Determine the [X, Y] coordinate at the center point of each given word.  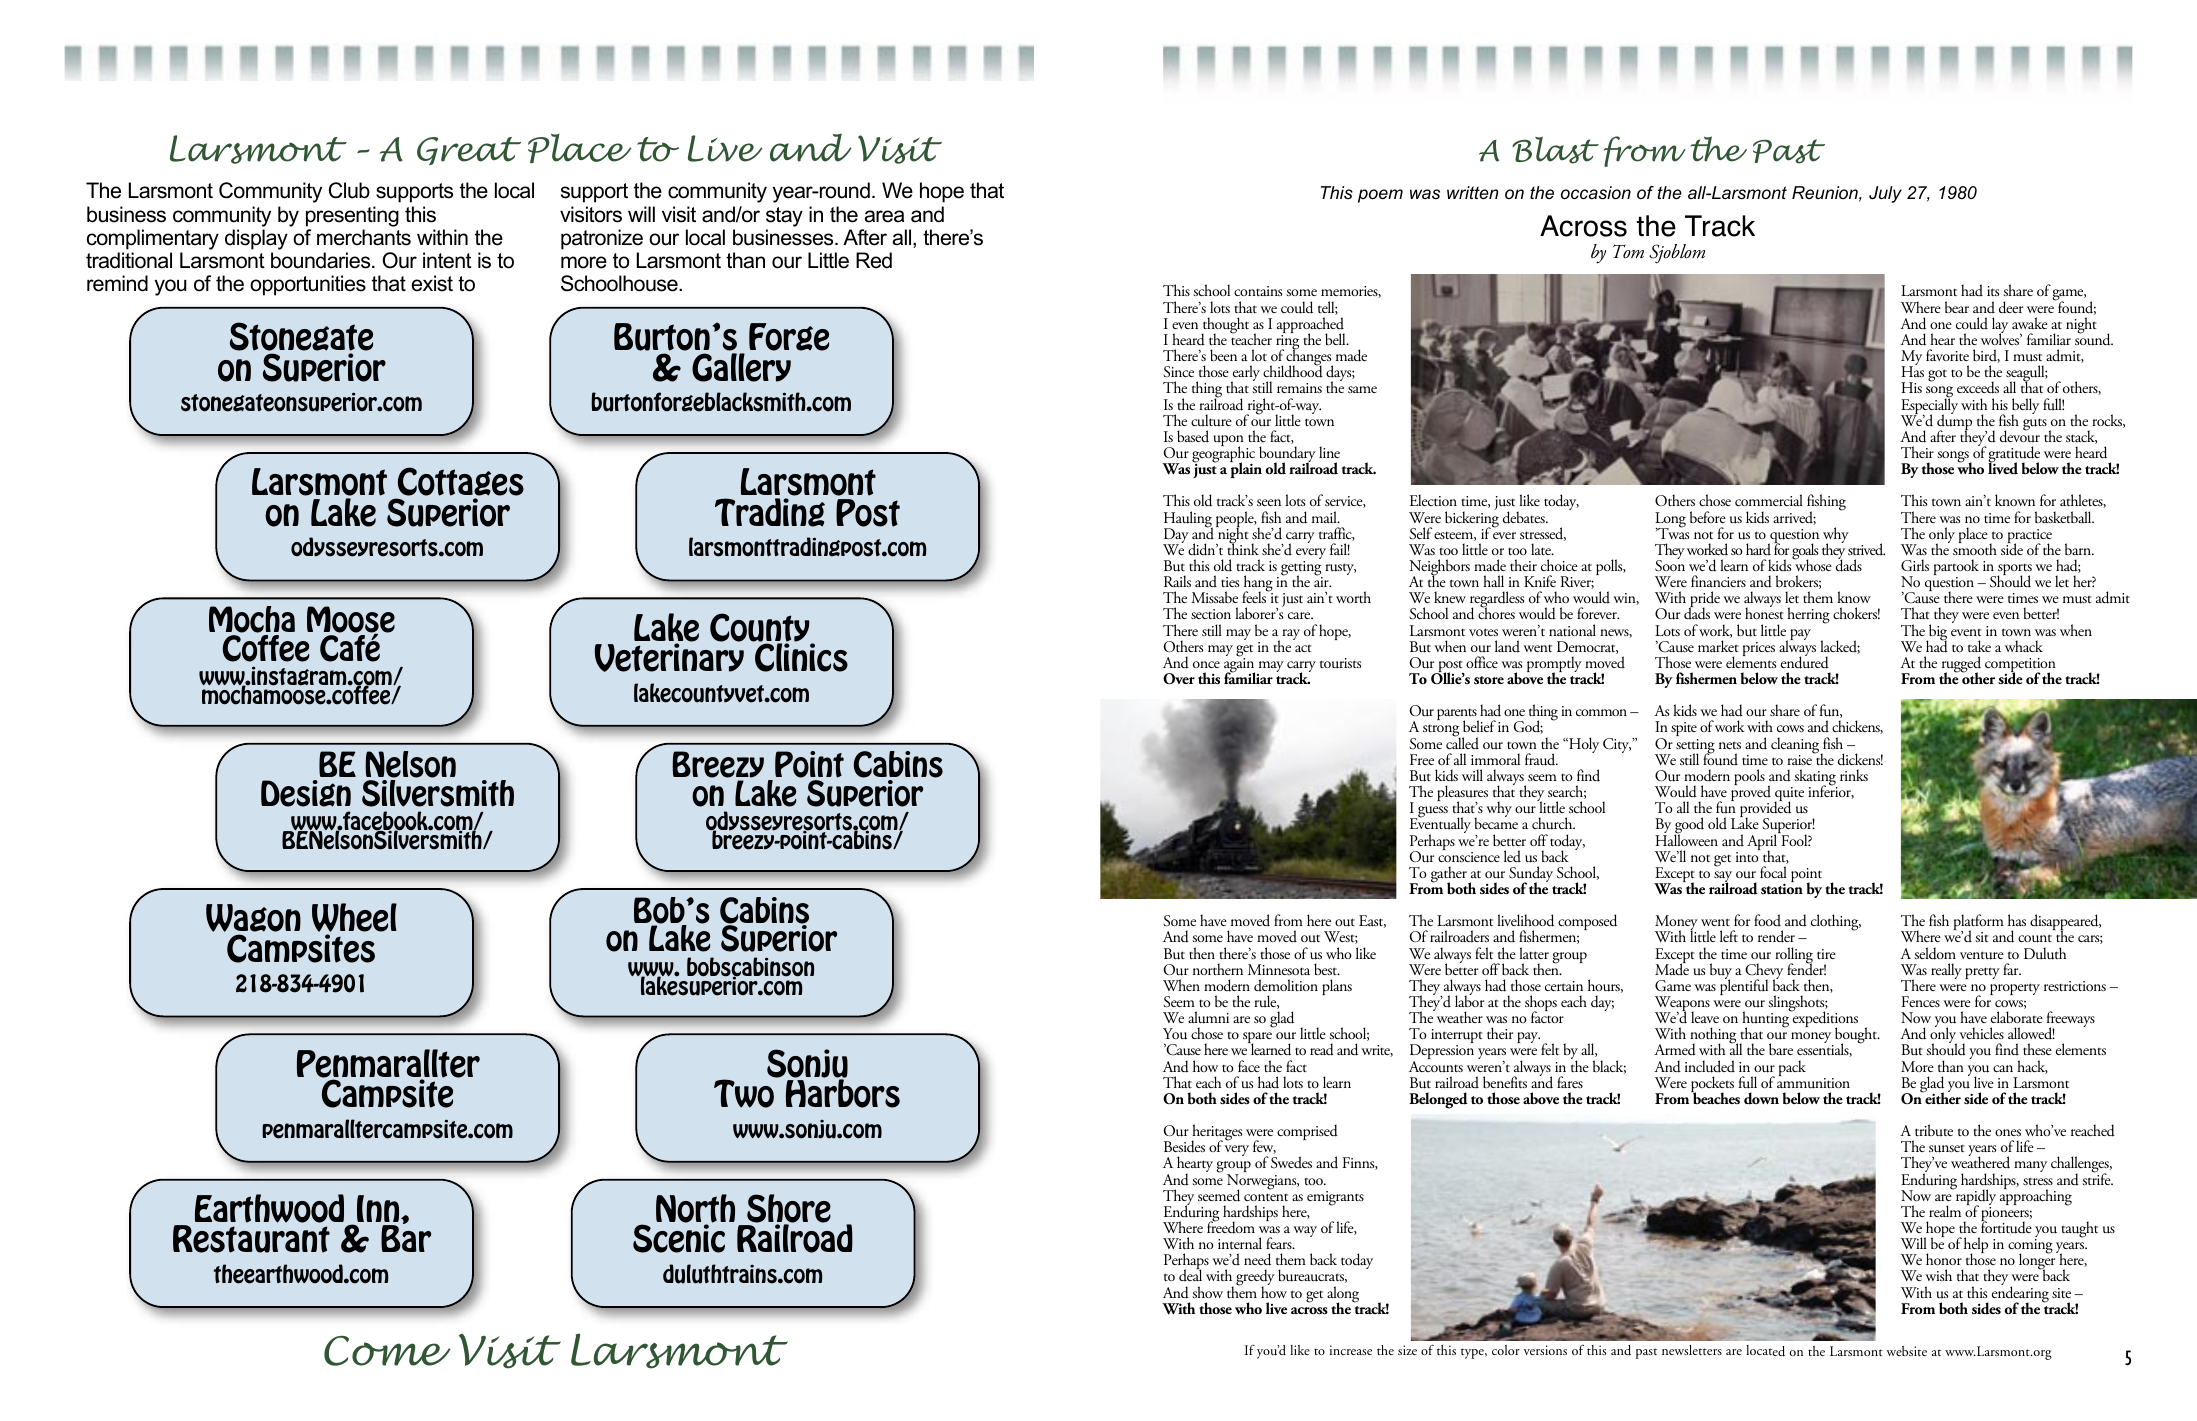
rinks [1854, 775]
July [1885, 194]
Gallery [741, 367]
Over [1179, 679]
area [884, 216]
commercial [1769, 500]
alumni [1208, 1017]
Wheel [354, 919]
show [1207, 1292]
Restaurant [251, 1239]
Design [306, 793]
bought [1856, 1037]
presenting [352, 216]
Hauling [1188, 520]
